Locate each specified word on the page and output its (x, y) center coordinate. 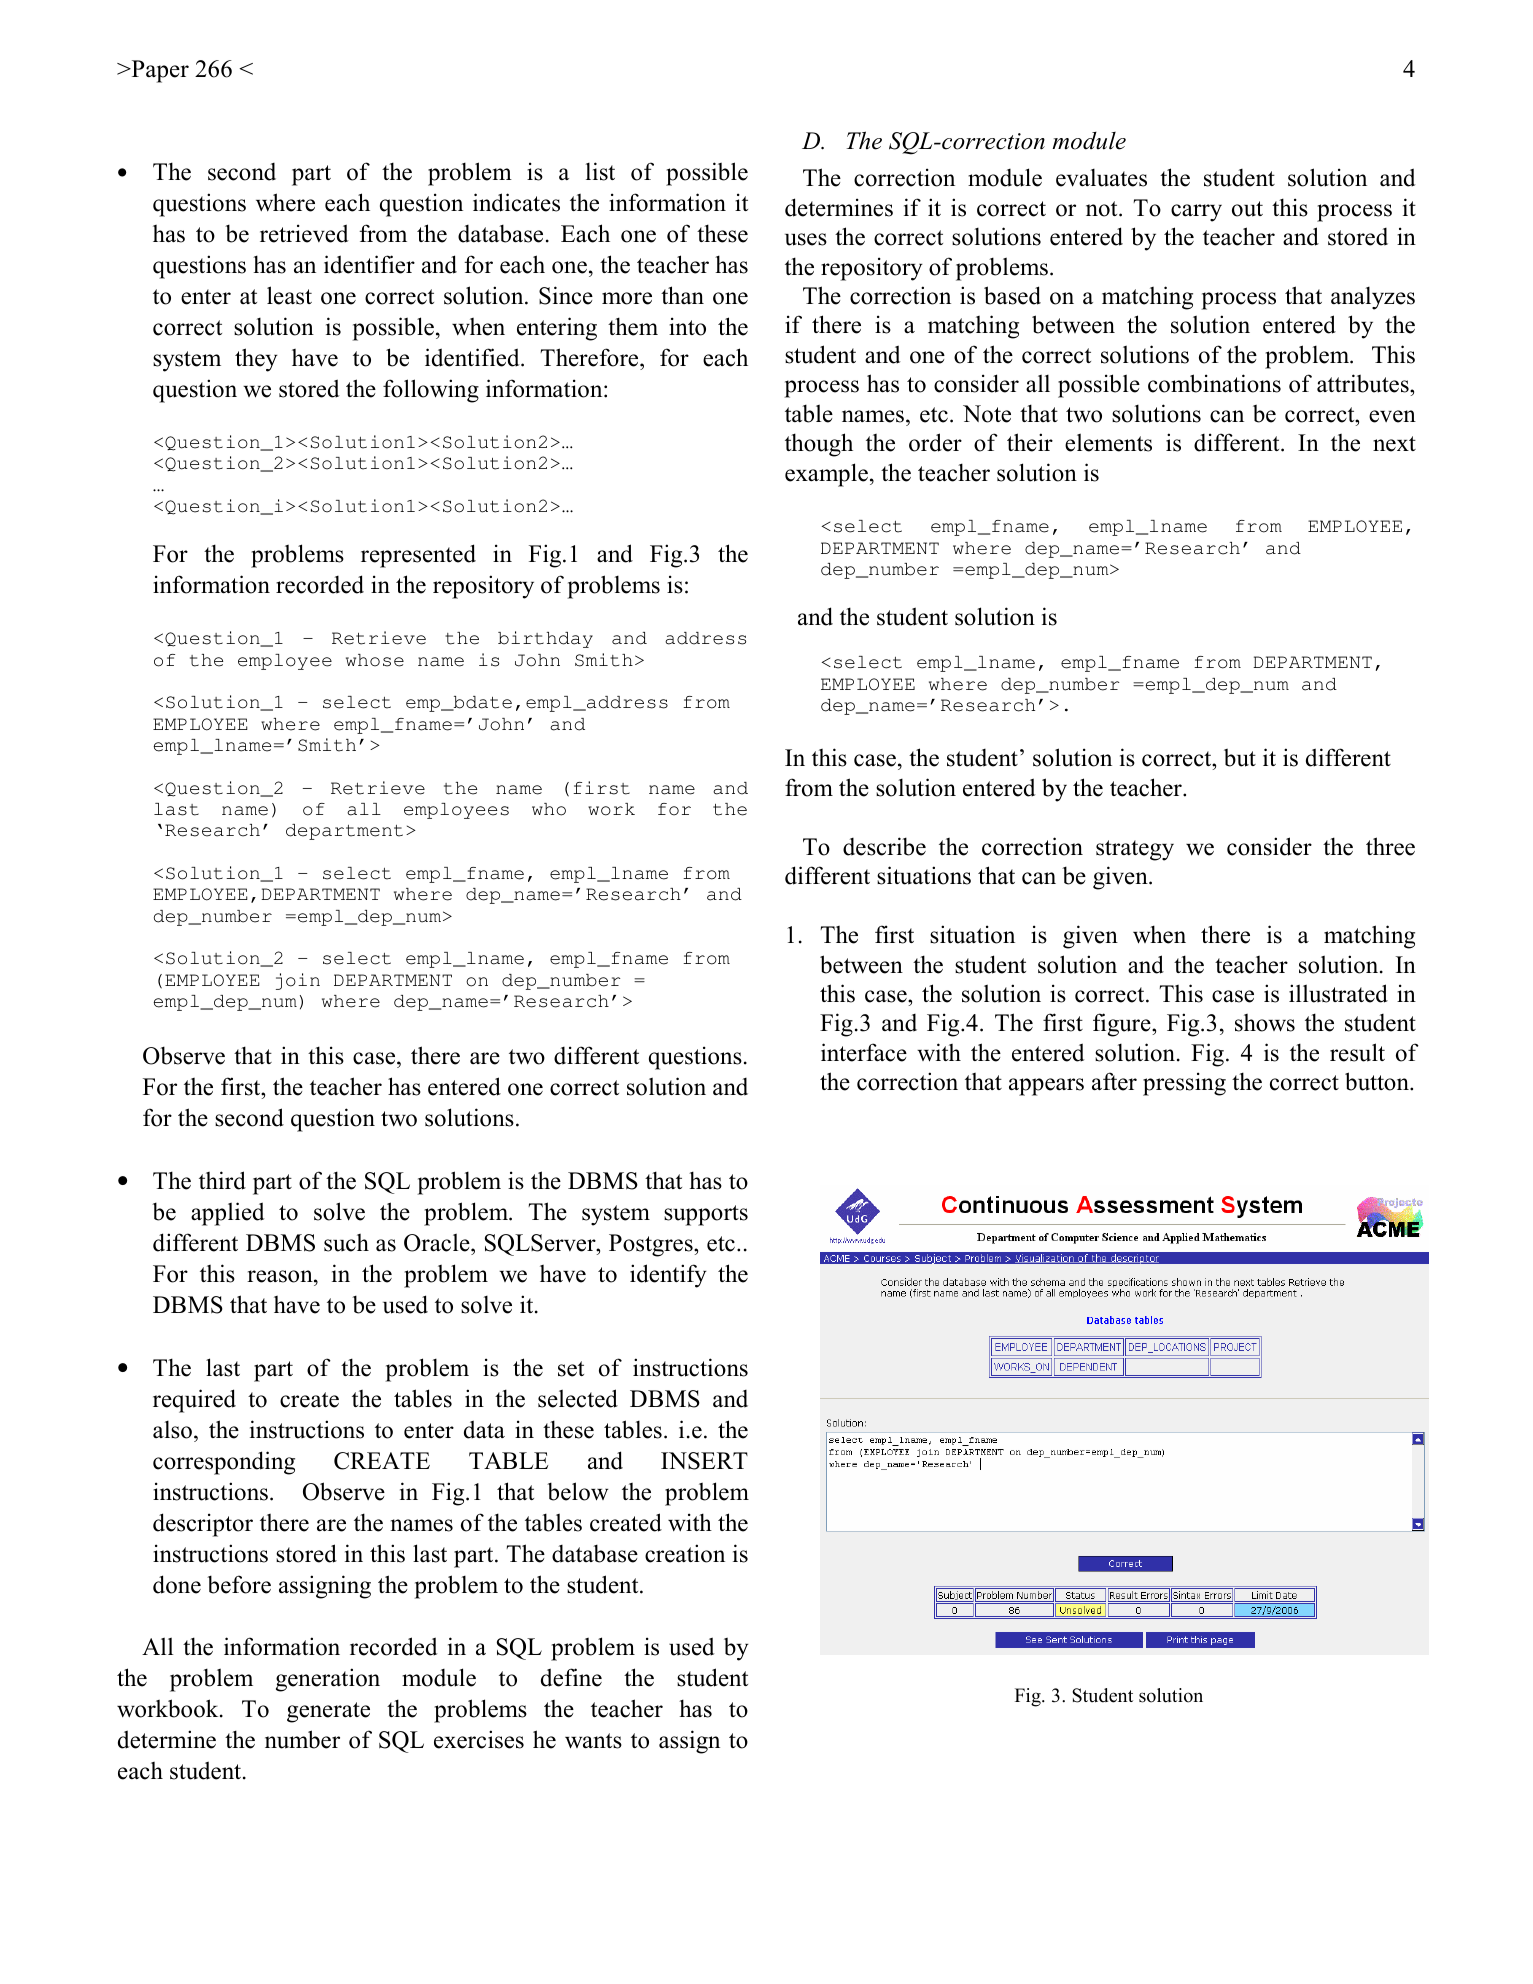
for (674, 809)
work (611, 809)
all (364, 809)
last (176, 809)
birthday (545, 639)
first (601, 788)
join (298, 981)
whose (375, 660)
